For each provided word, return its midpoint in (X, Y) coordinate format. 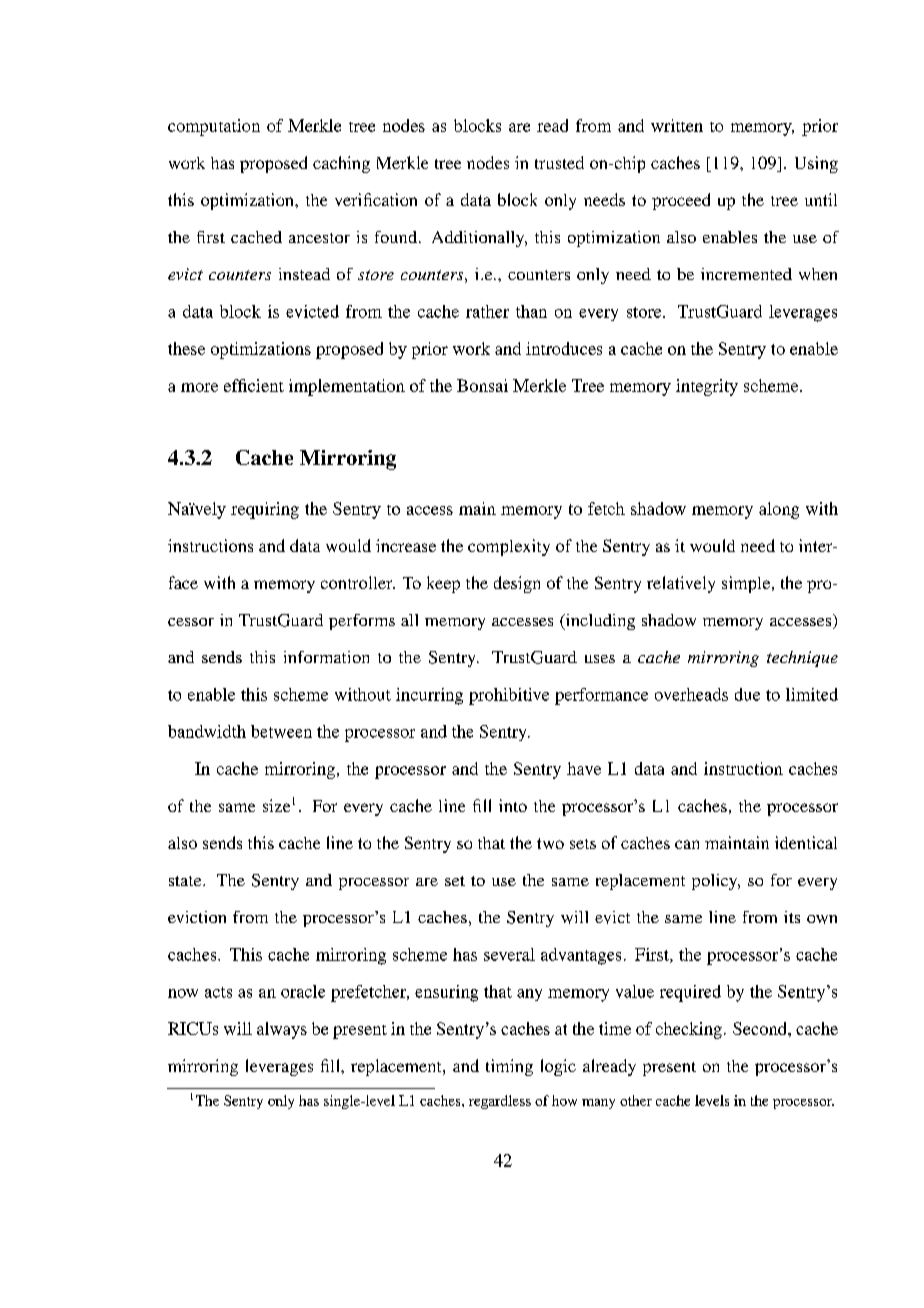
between (281, 731)
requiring (265, 510)
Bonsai (482, 385)
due (747, 694)
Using (816, 164)
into (513, 805)
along (779, 510)
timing (509, 1067)
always (282, 1030)
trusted (559, 162)
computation (214, 127)
